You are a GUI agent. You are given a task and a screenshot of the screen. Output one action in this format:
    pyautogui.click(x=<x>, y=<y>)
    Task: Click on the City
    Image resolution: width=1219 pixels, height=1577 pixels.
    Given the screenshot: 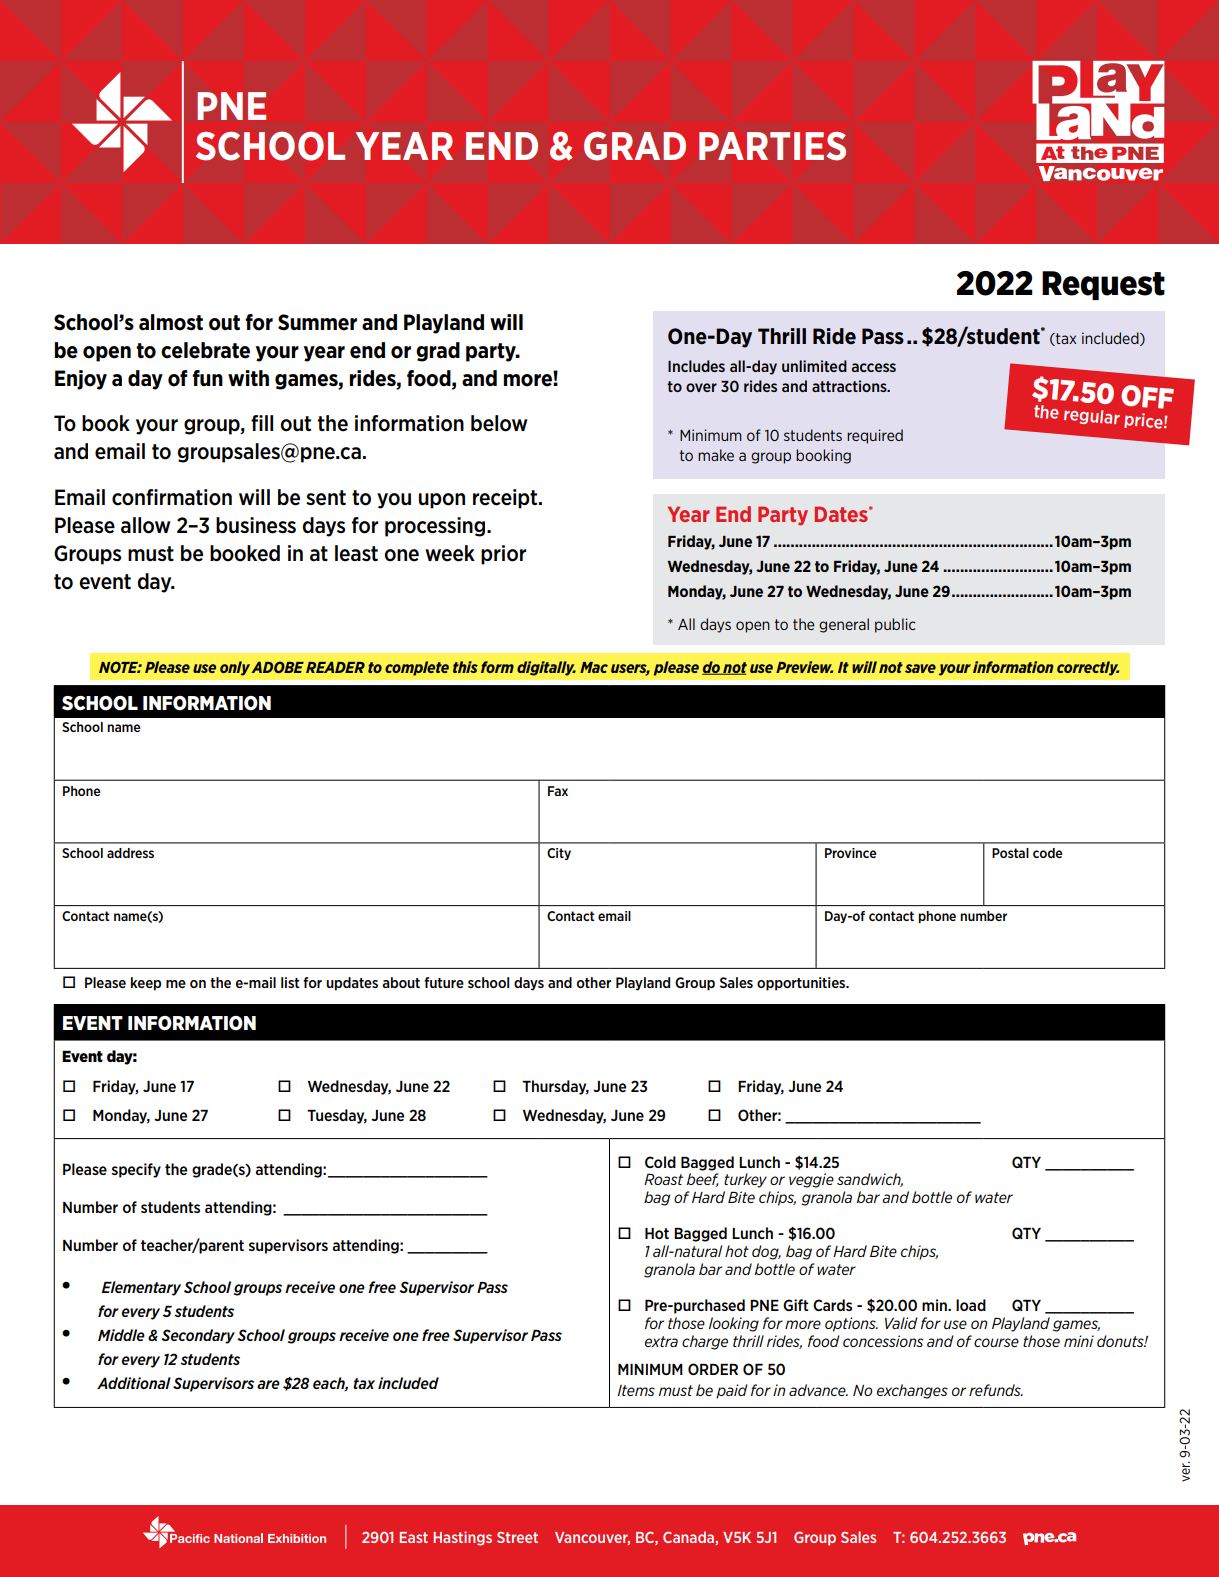 What is the action you would take?
    pyautogui.click(x=559, y=854)
